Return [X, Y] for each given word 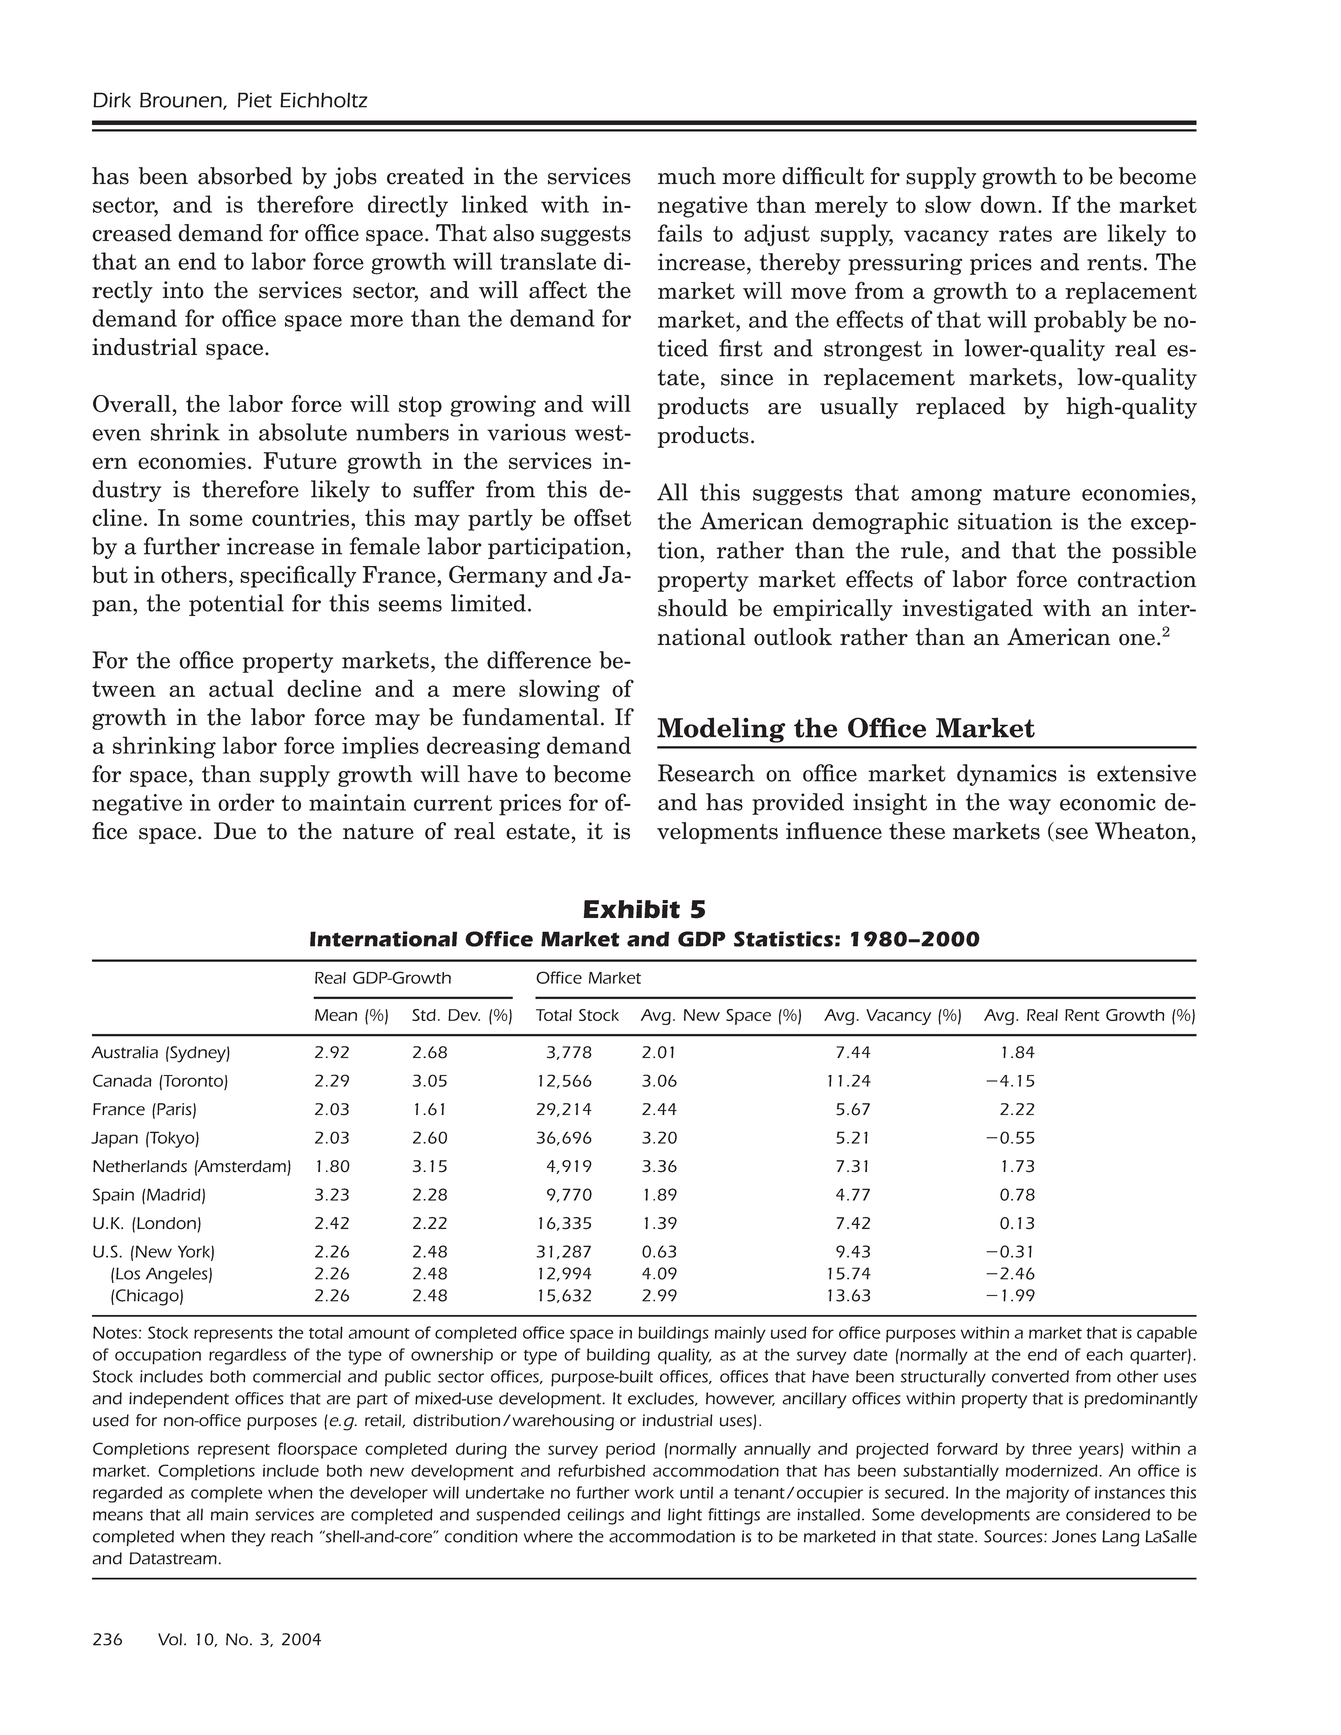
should [693, 608]
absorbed [245, 176]
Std [424, 1015]
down [1010, 204]
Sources [1014, 1536]
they [248, 1538]
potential [236, 605]
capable [1167, 1334]
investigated [968, 610]
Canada [122, 1080]
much [687, 176]
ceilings [595, 1516]
